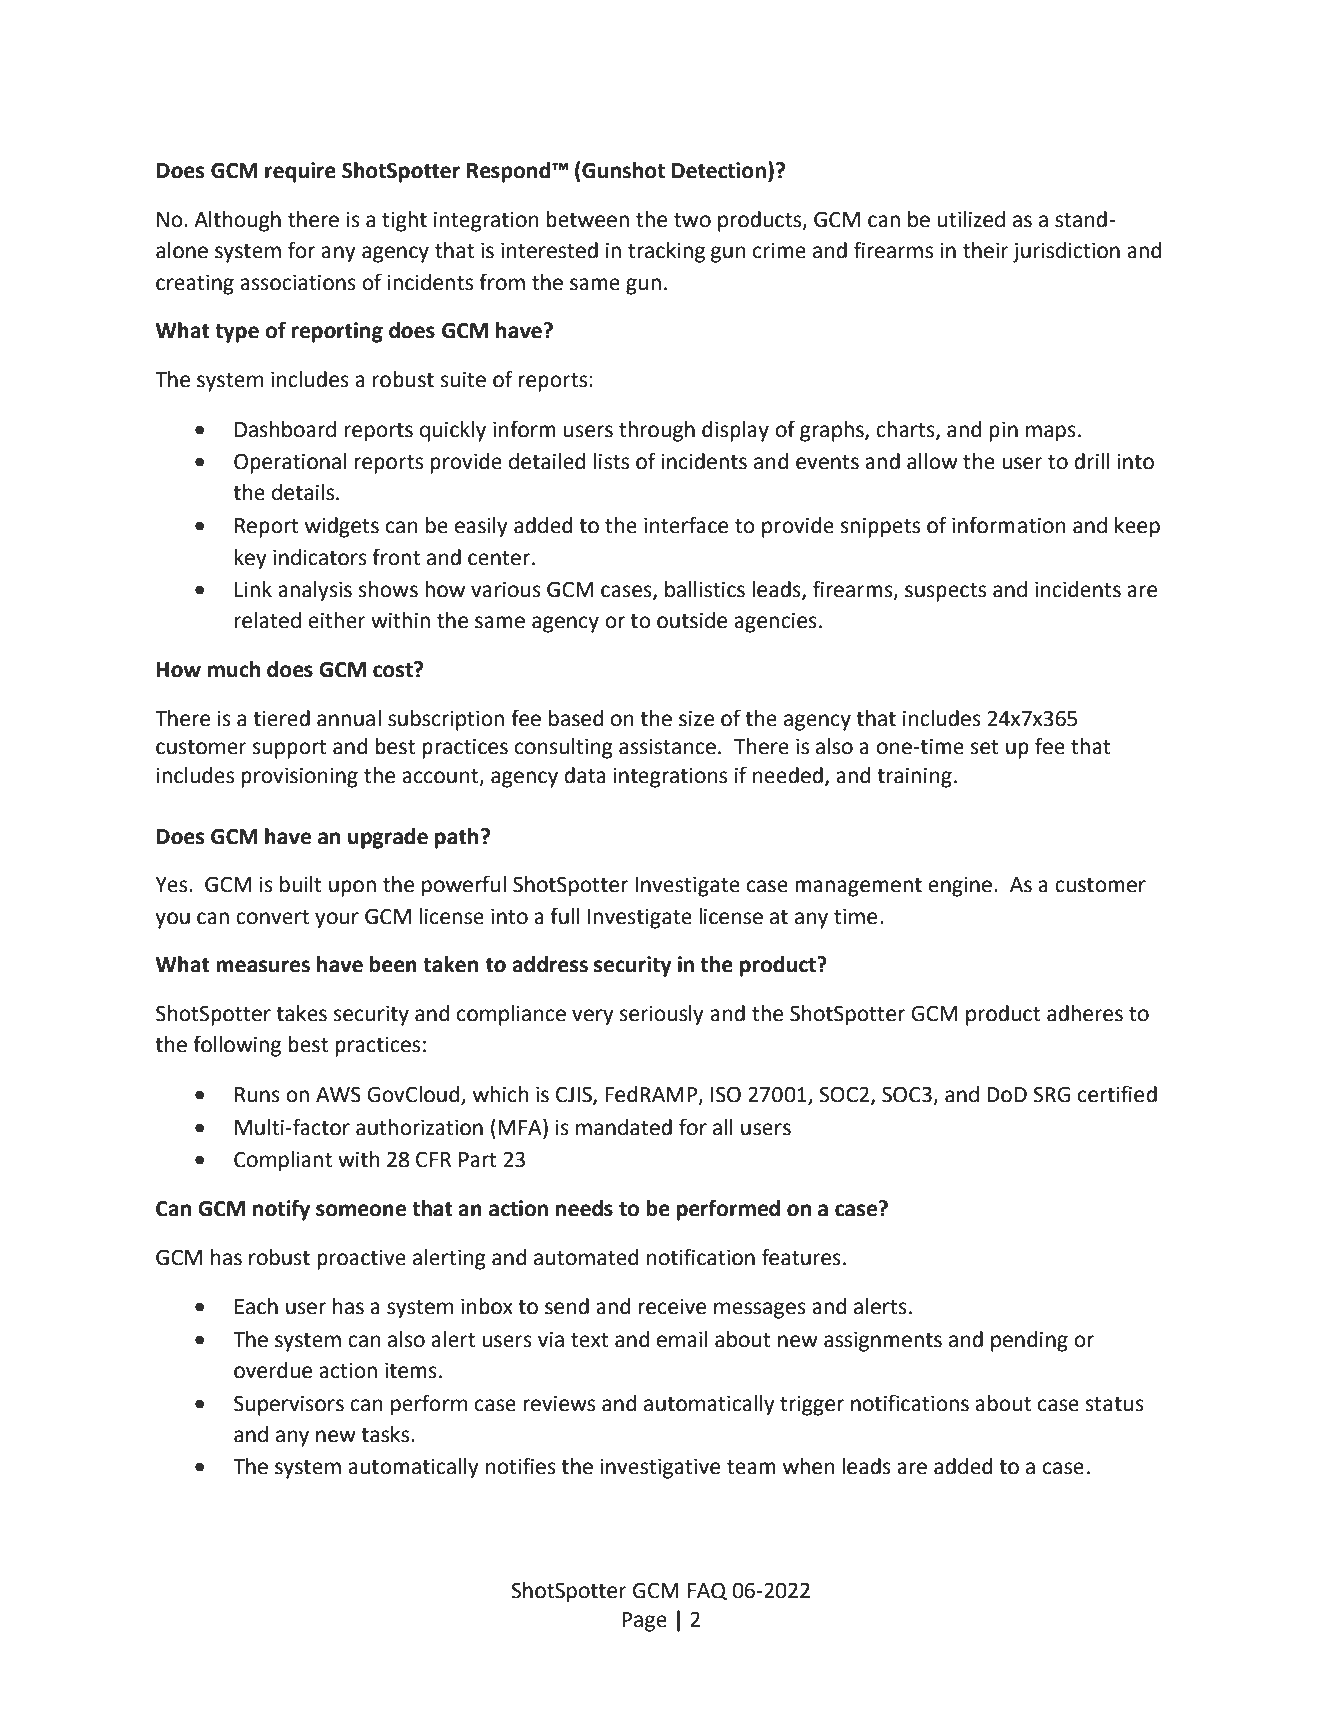 The width and height of the page is (1322, 1711). I want to click on tasks, so click(386, 1434).
